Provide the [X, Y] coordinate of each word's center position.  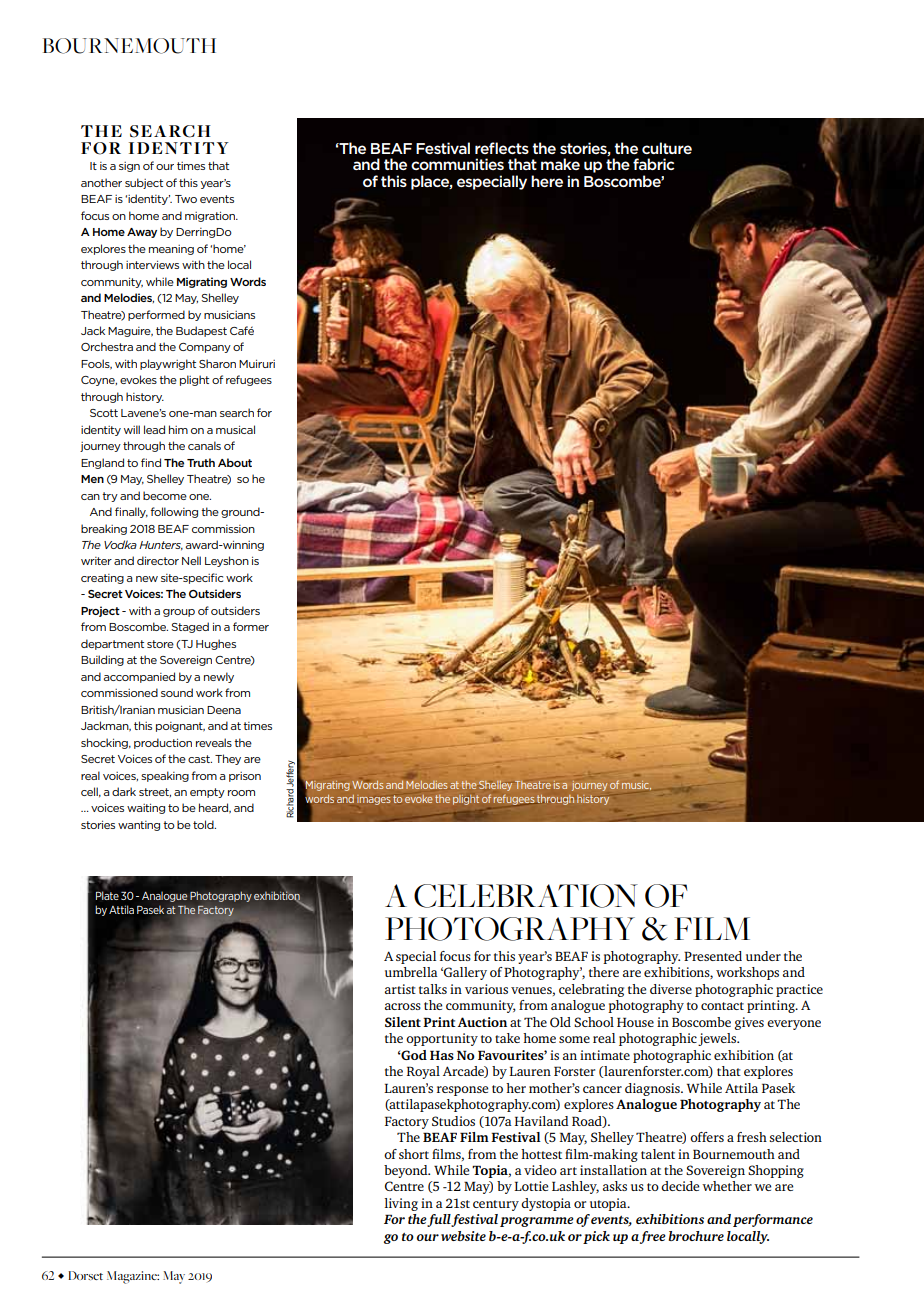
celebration [526, 896]
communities [457, 164]
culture [667, 148]
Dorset [85, 1275]
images [374, 800]
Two [186, 199]
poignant [180, 727]
